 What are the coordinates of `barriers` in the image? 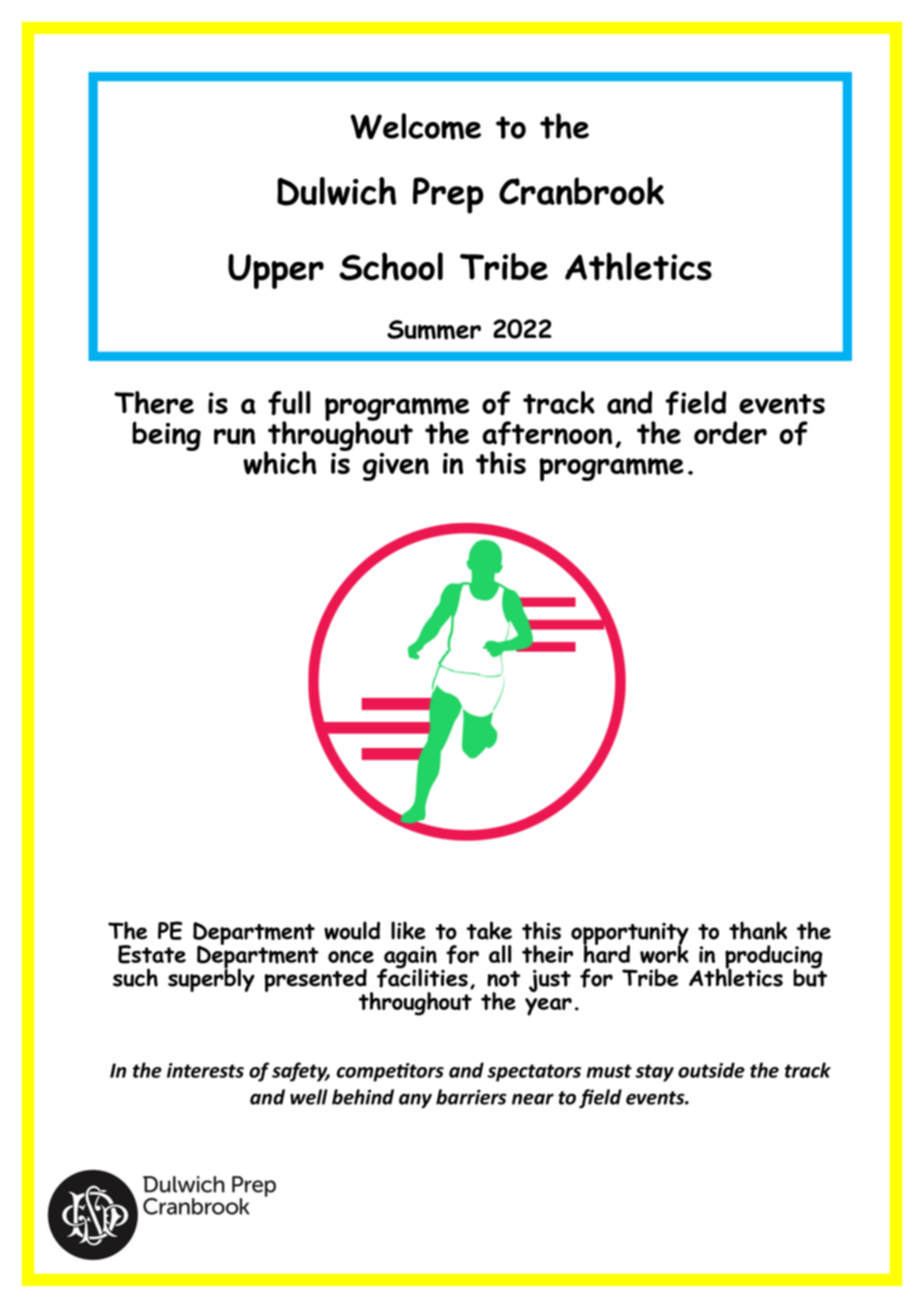 It's located at (471, 1097).
